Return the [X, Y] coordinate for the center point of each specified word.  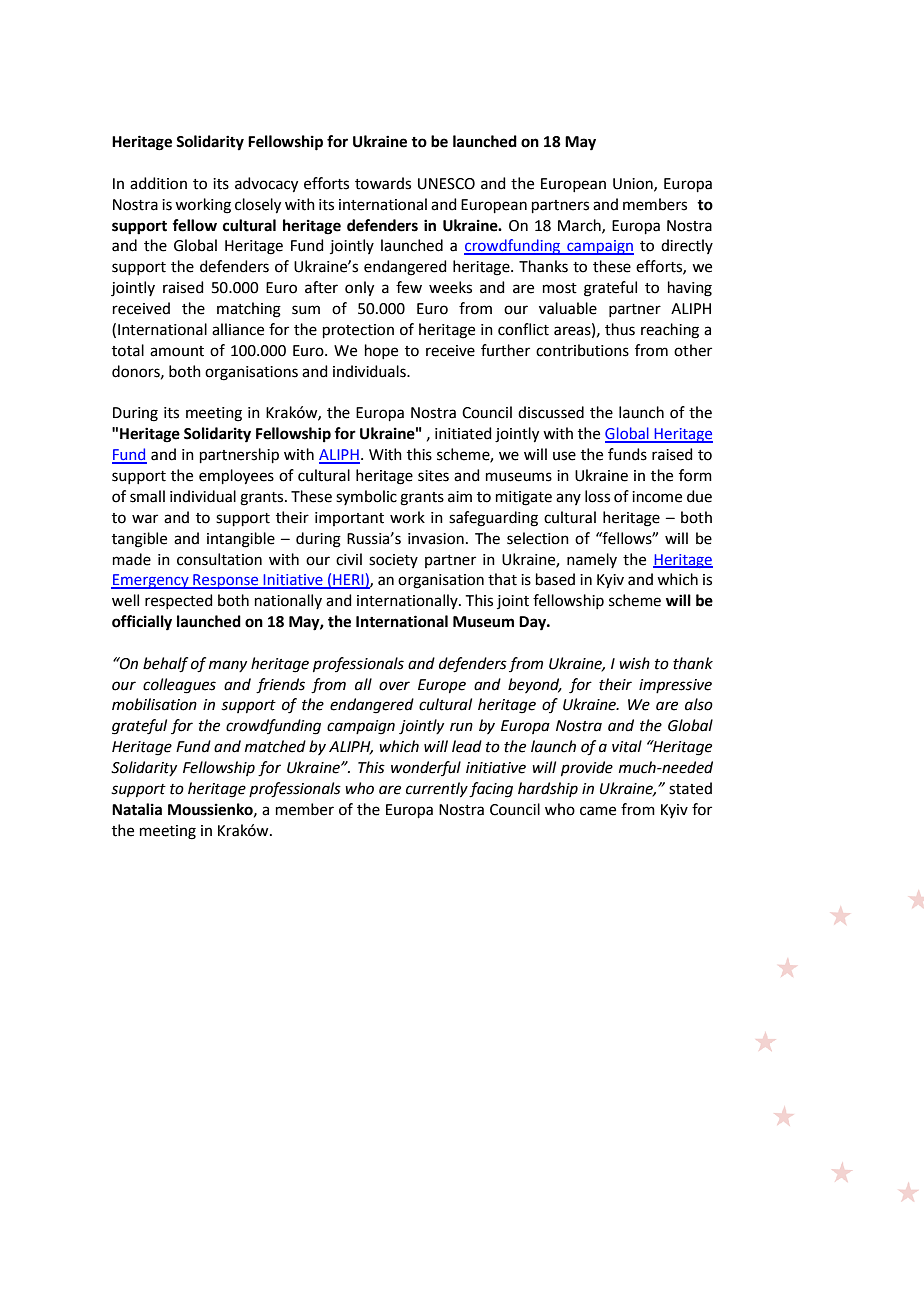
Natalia [137, 809]
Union [634, 184]
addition [158, 183]
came [598, 811]
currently [437, 790]
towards [383, 183]
